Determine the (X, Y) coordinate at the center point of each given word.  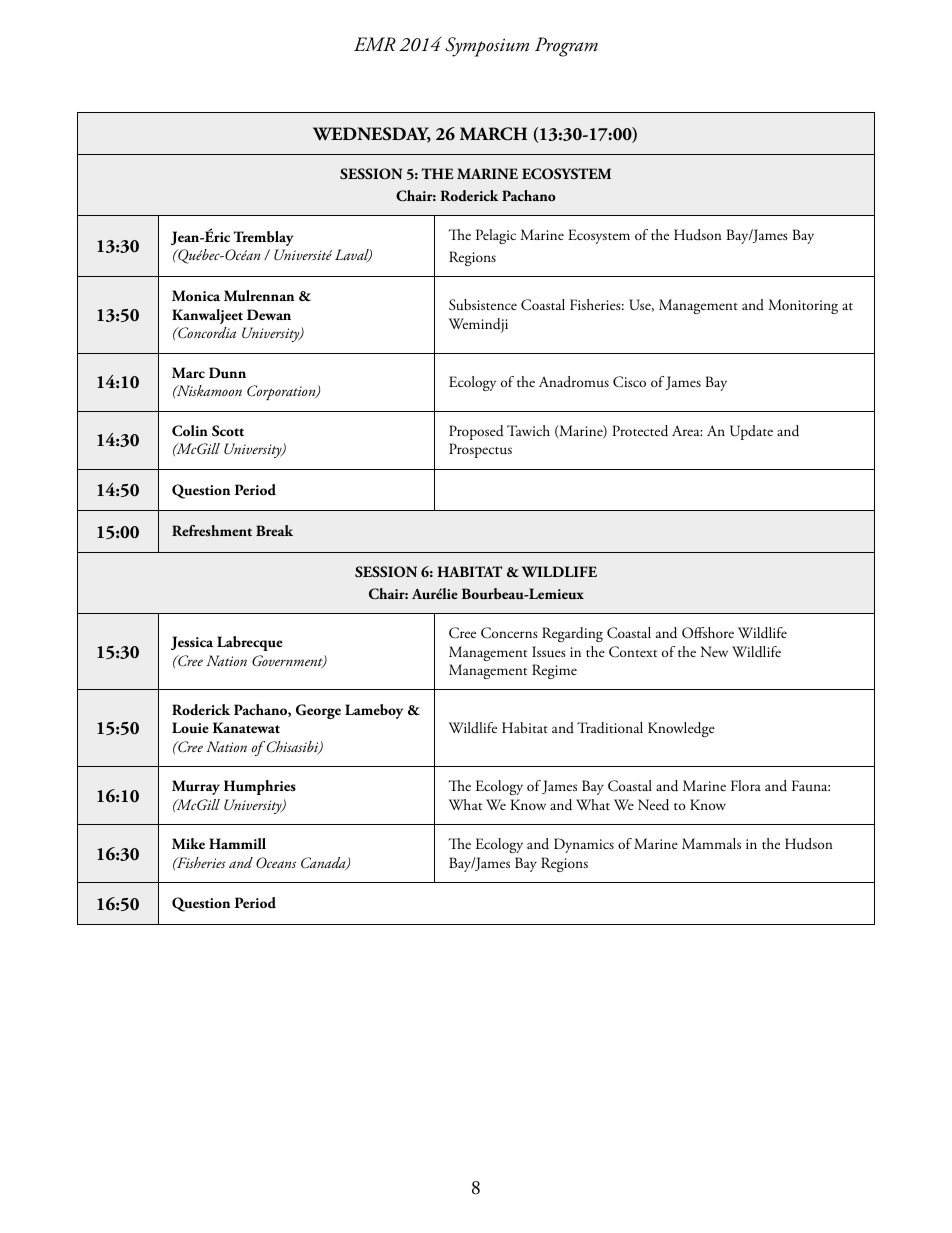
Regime (554, 671)
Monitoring (803, 306)
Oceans (276, 863)
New (714, 651)
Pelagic (496, 236)
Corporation (282, 392)
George (318, 711)
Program (566, 47)
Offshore (708, 632)
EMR (375, 44)
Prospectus (480, 450)
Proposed (476, 432)
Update (751, 432)
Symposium (487, 47)
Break (274, 530)
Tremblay (263, 238)
